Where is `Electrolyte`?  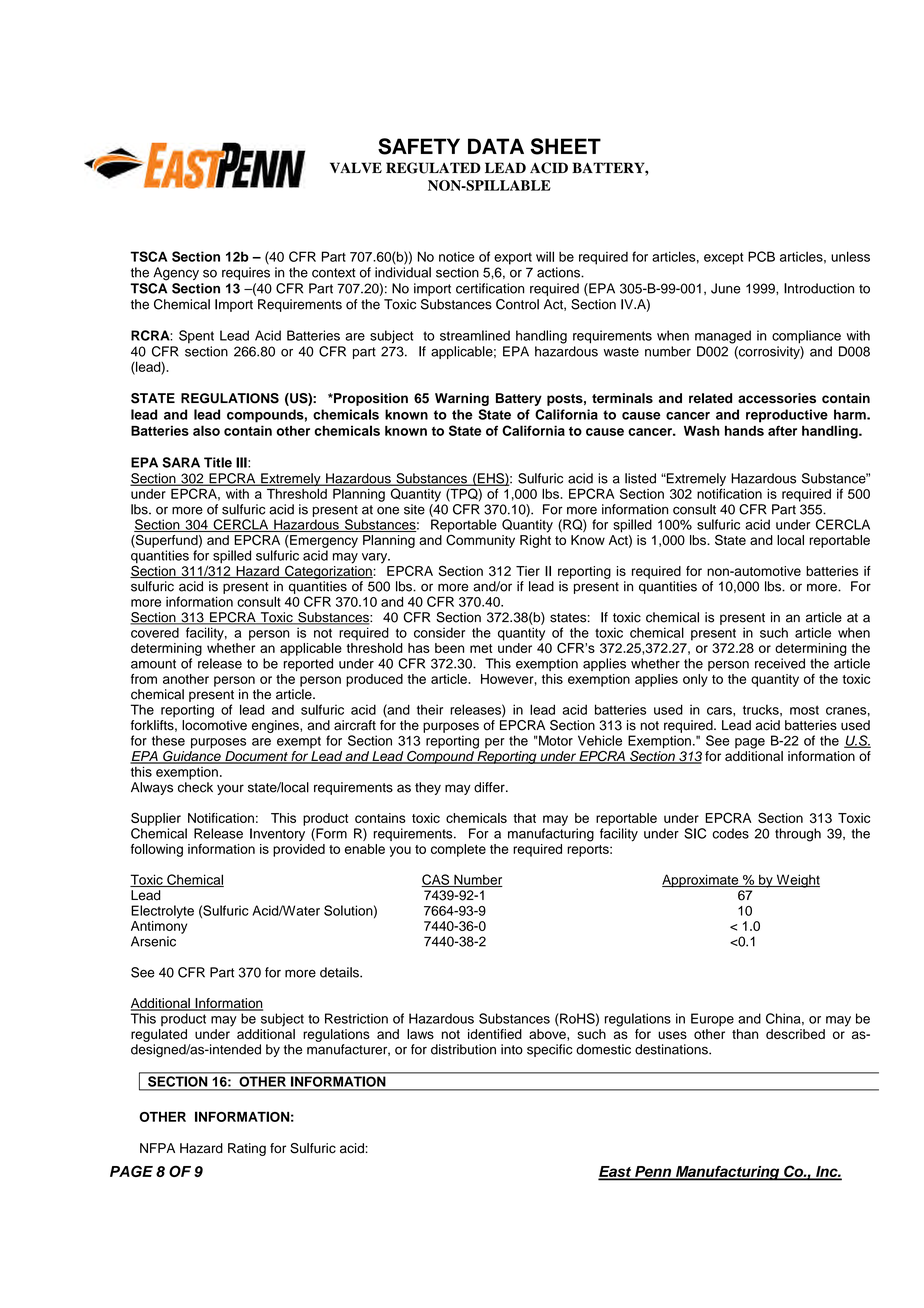
Electrolyte is located at coordinates (162, 912).
